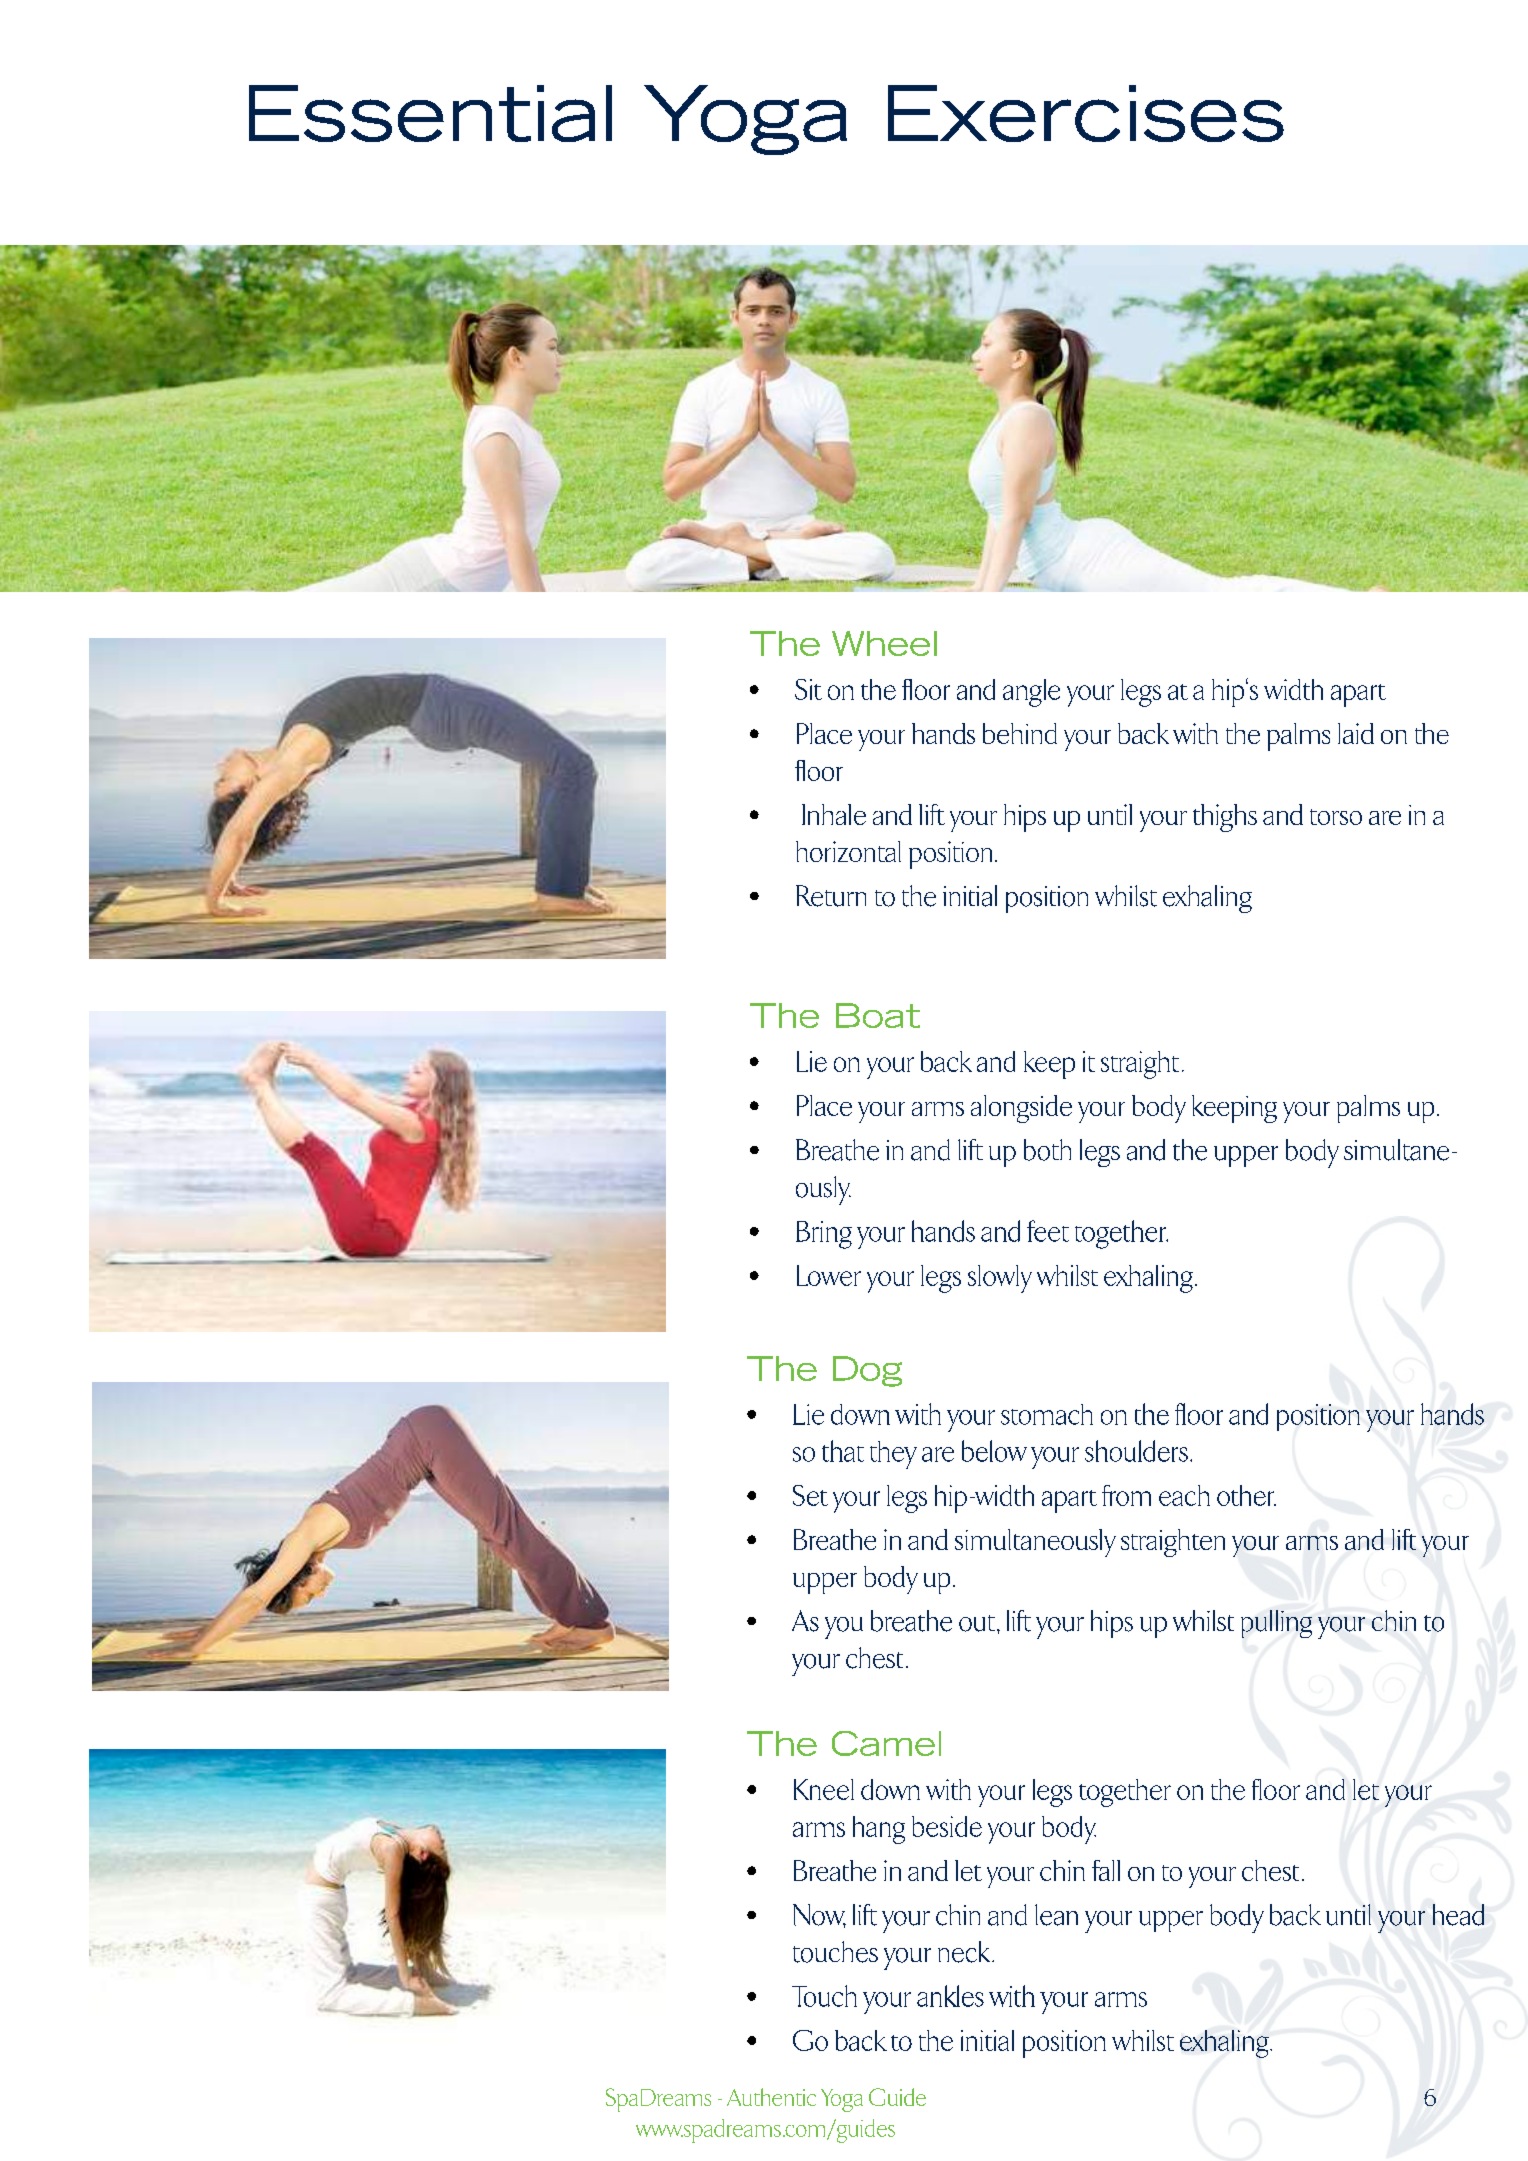 Image resolution: width=1528 pixels, height=2161 pixels. Describe the element at coordinates (884, 643) in the document. I see `Wheel` at that location.
